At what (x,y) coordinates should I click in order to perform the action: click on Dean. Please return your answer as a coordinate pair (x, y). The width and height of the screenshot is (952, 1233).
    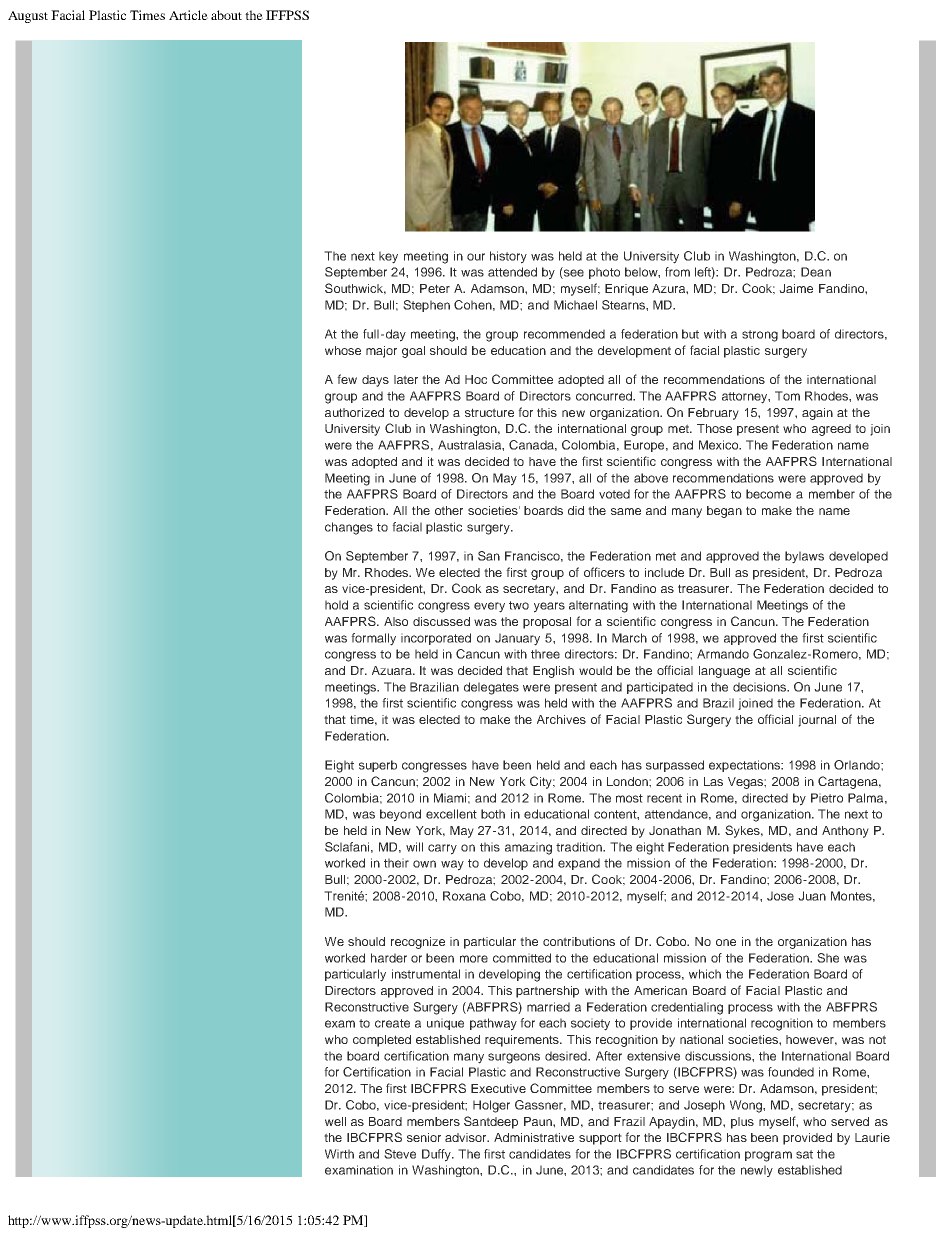
    Looking at the image, I should click on (816, 272).
